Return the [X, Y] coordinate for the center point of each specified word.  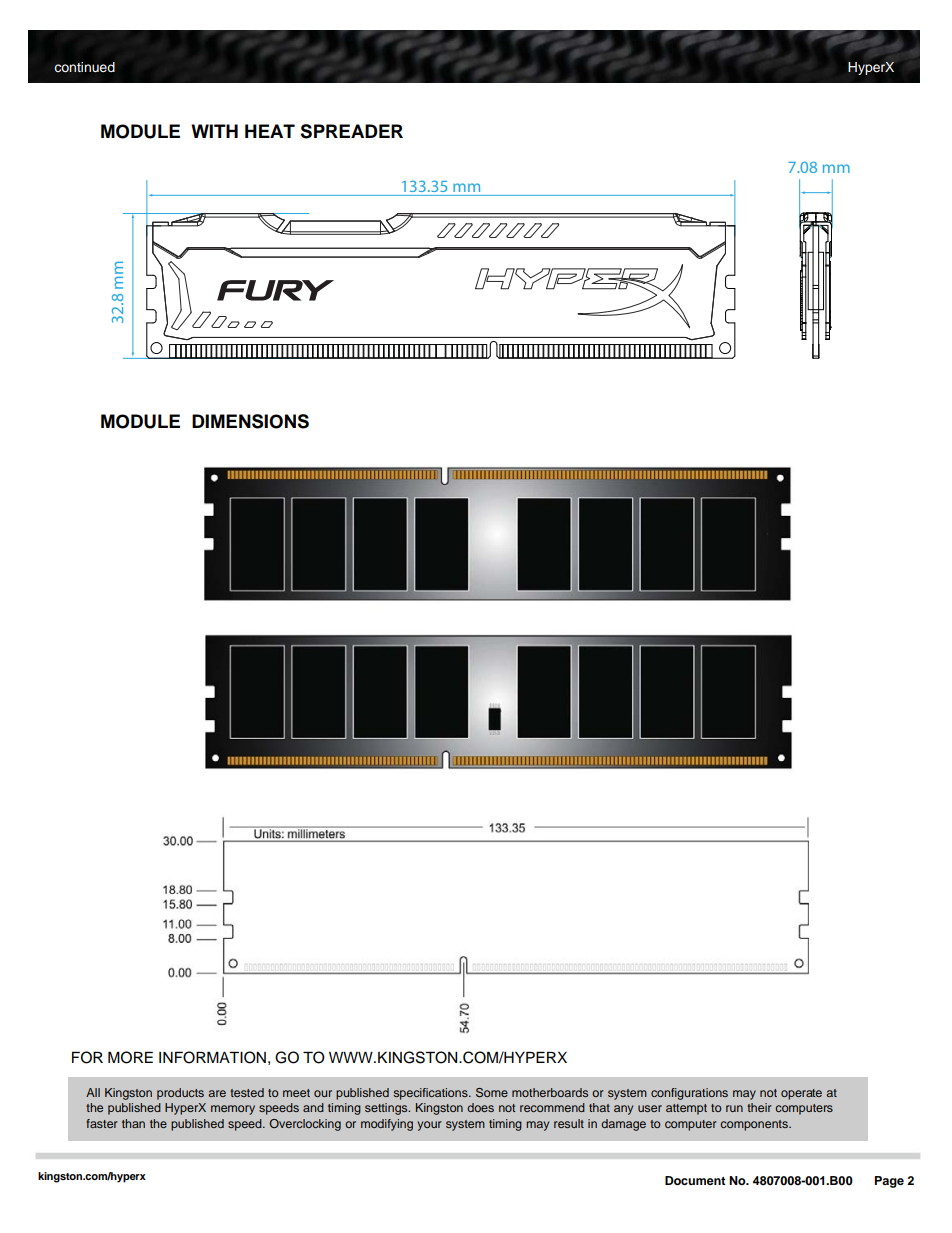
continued [84, 67]
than [133, 1123]
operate [801, 1094]
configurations [689, 1094]
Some [492, 1092]
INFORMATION [212, 1057]
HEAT [270, 131]
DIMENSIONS [250, 421]
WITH [214, 131]
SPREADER [351, 131]
